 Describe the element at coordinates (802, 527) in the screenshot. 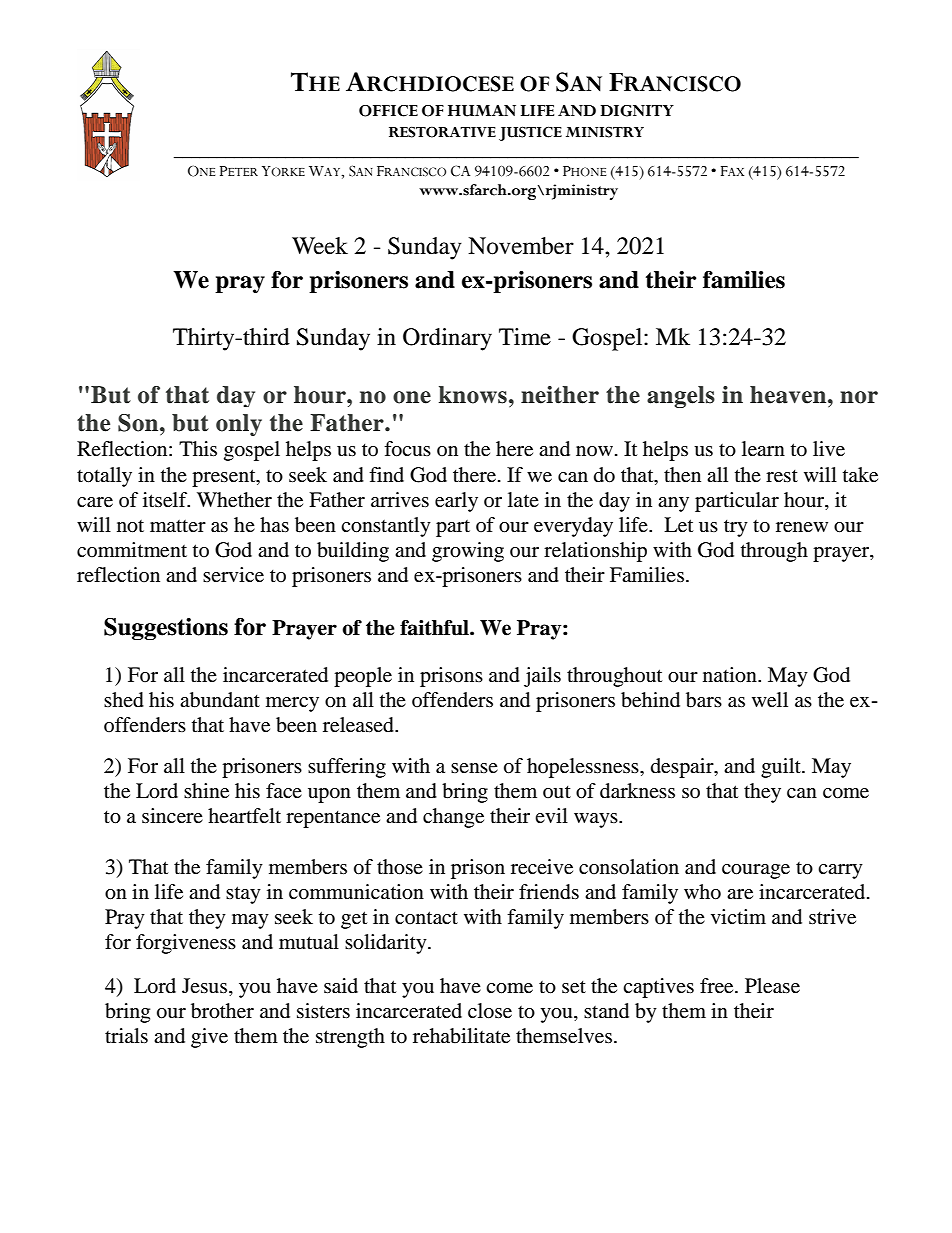

I see `renew` at that location.
